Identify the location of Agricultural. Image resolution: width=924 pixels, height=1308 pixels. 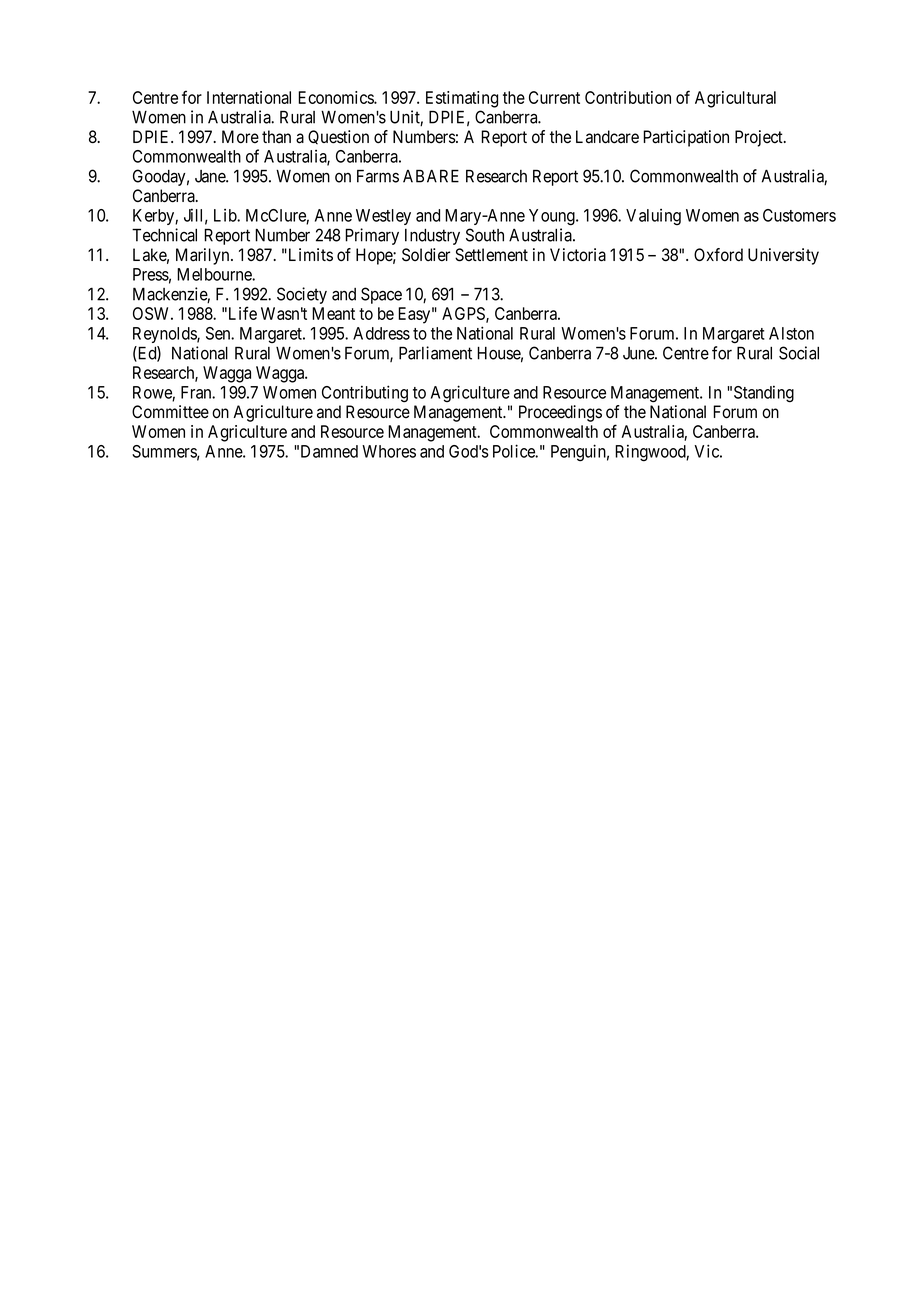
(735, 99).
